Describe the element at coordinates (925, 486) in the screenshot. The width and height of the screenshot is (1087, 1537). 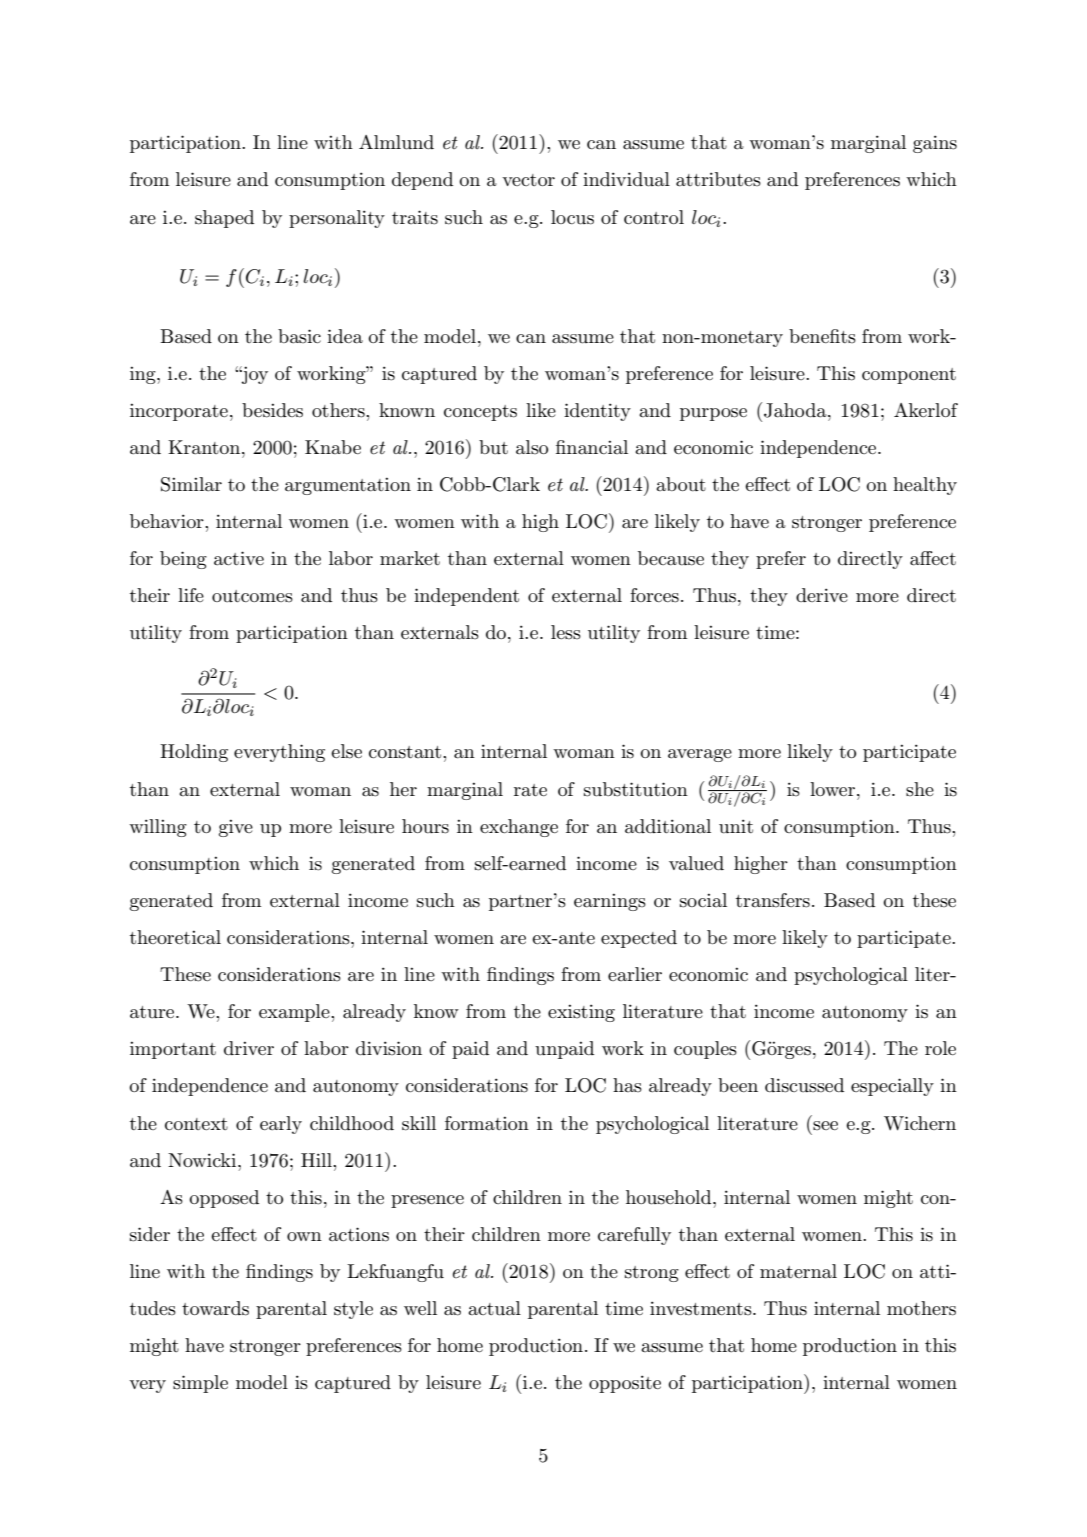
I see `healthy` at that location.
